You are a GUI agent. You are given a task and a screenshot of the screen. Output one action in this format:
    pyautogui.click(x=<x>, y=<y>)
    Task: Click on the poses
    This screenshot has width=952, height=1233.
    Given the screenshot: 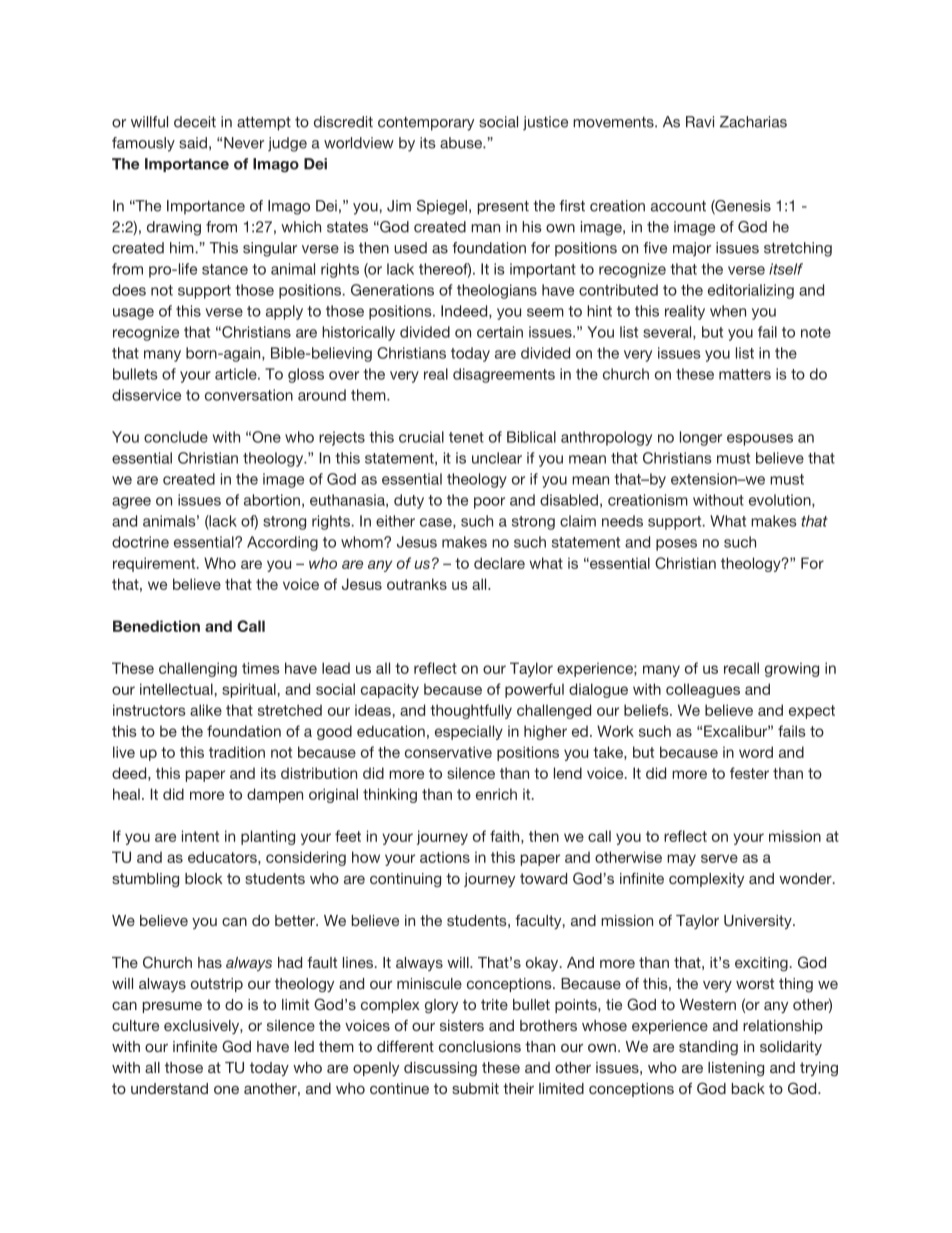 What is the action you would take?
    pyautogui.click(x=676, y=545)
